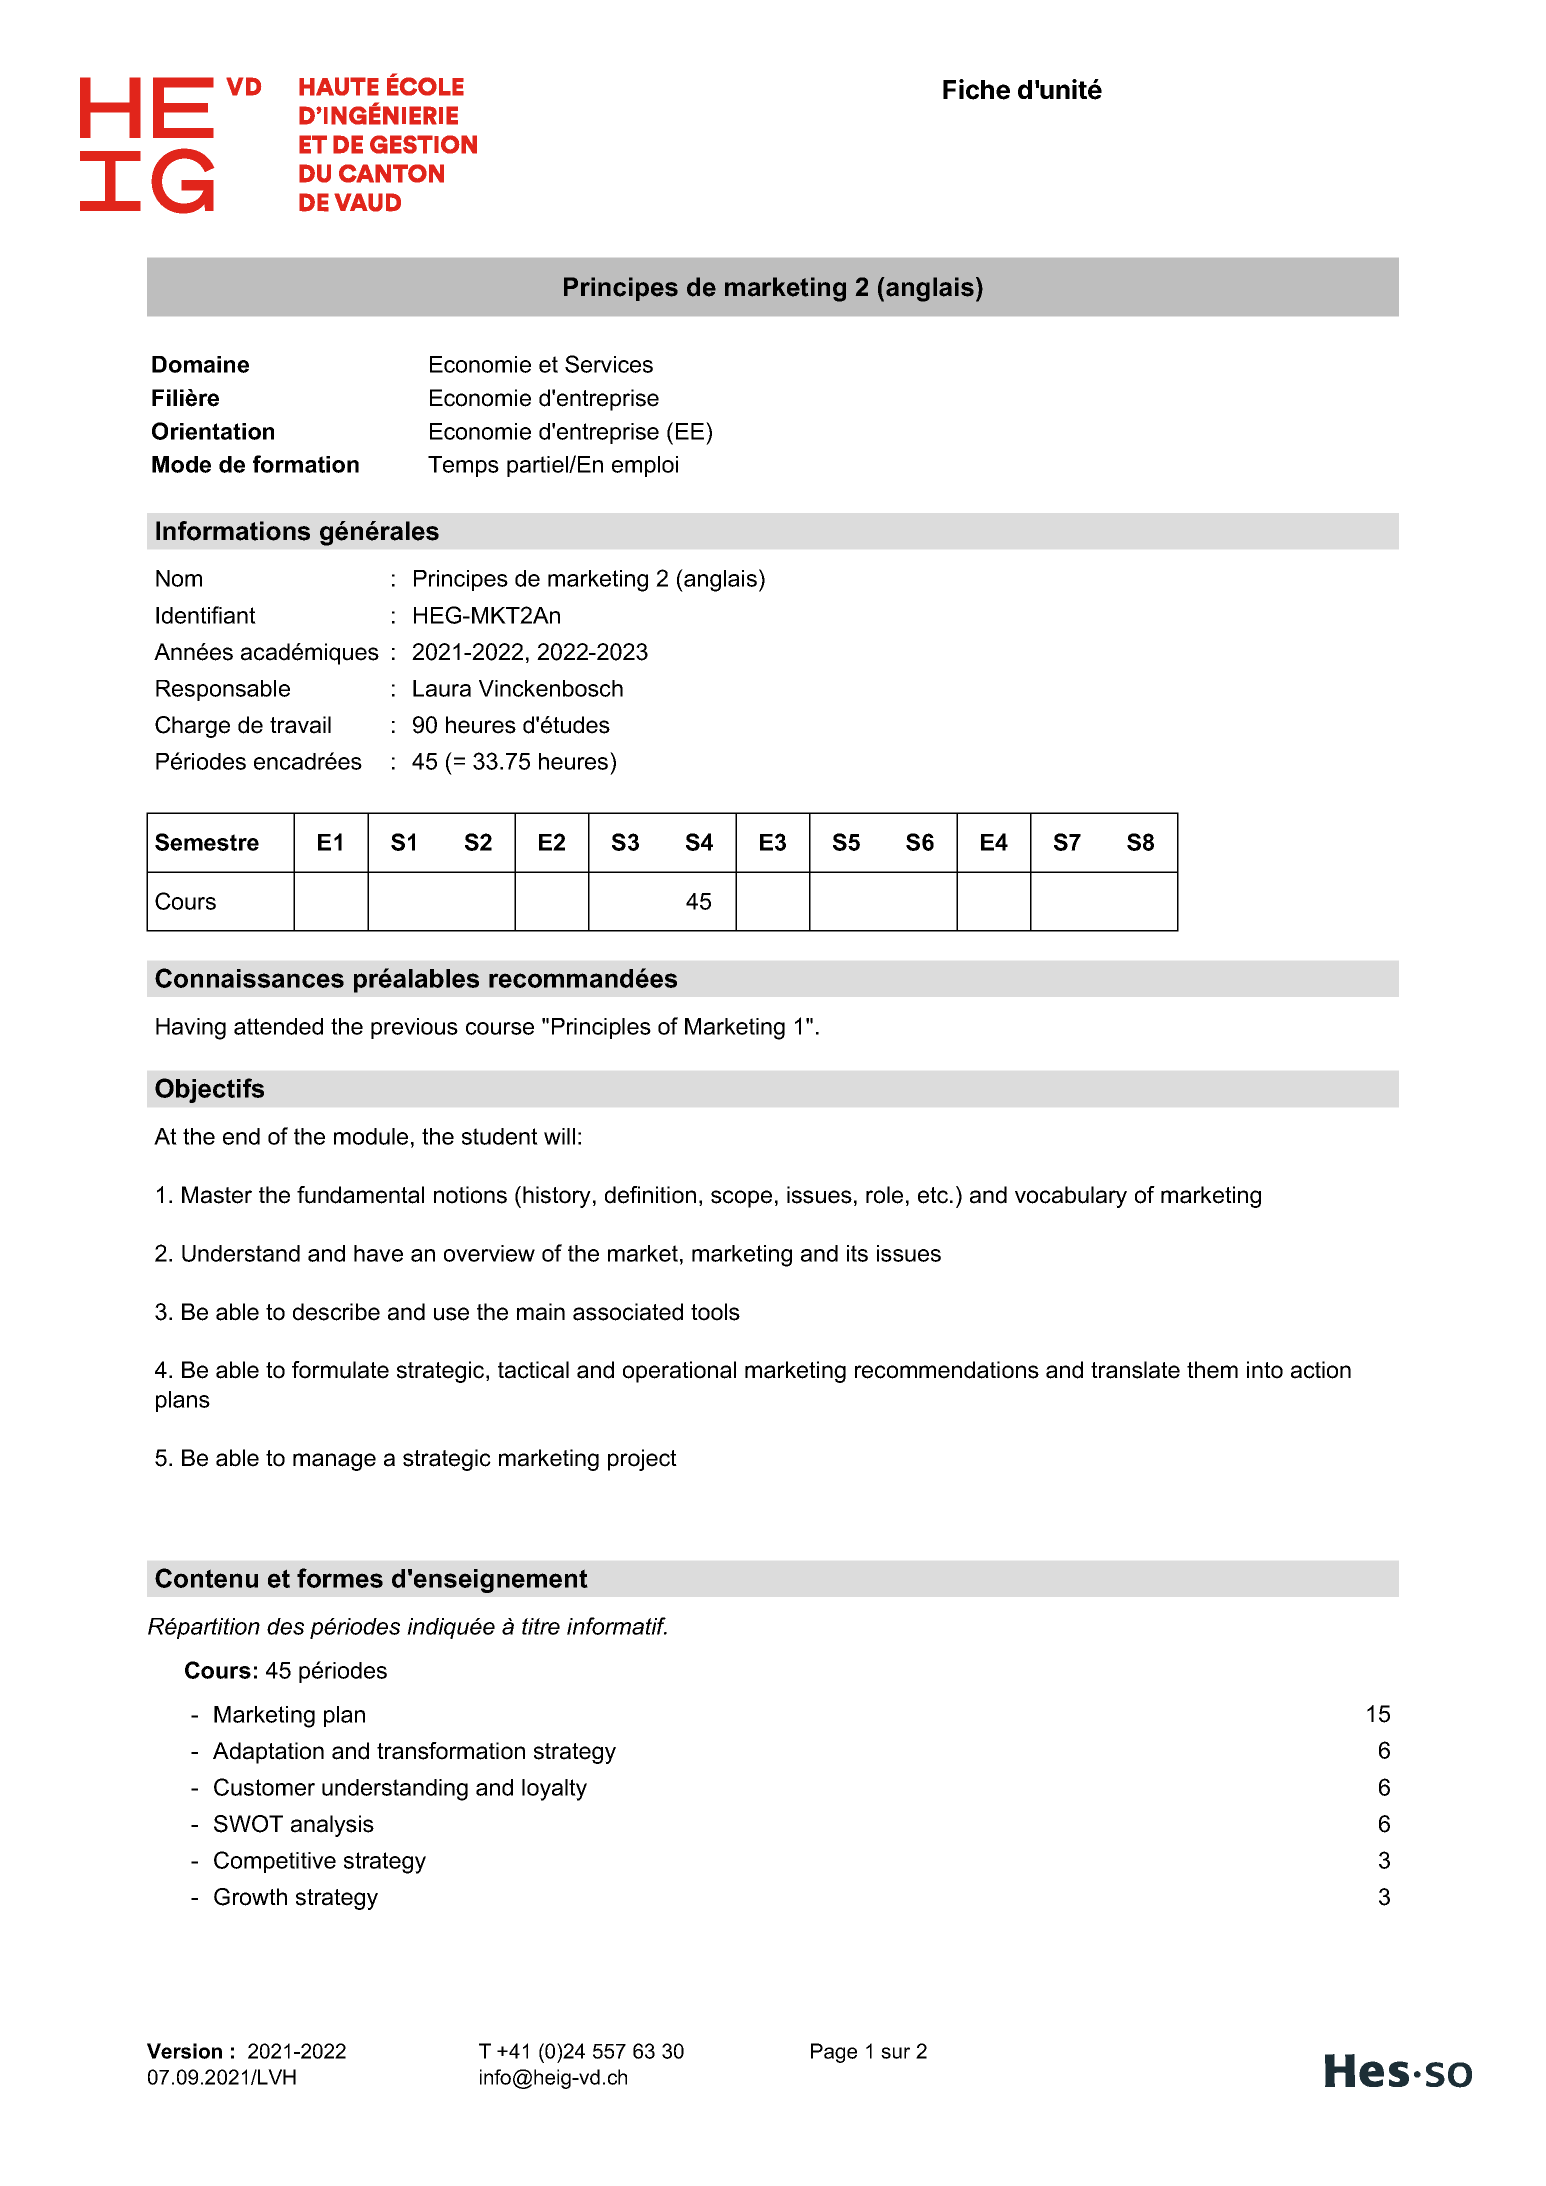  What do you see at coordinates (340, 1370) in the page?
I see `formulate` at bounding box center [340, 1370].
